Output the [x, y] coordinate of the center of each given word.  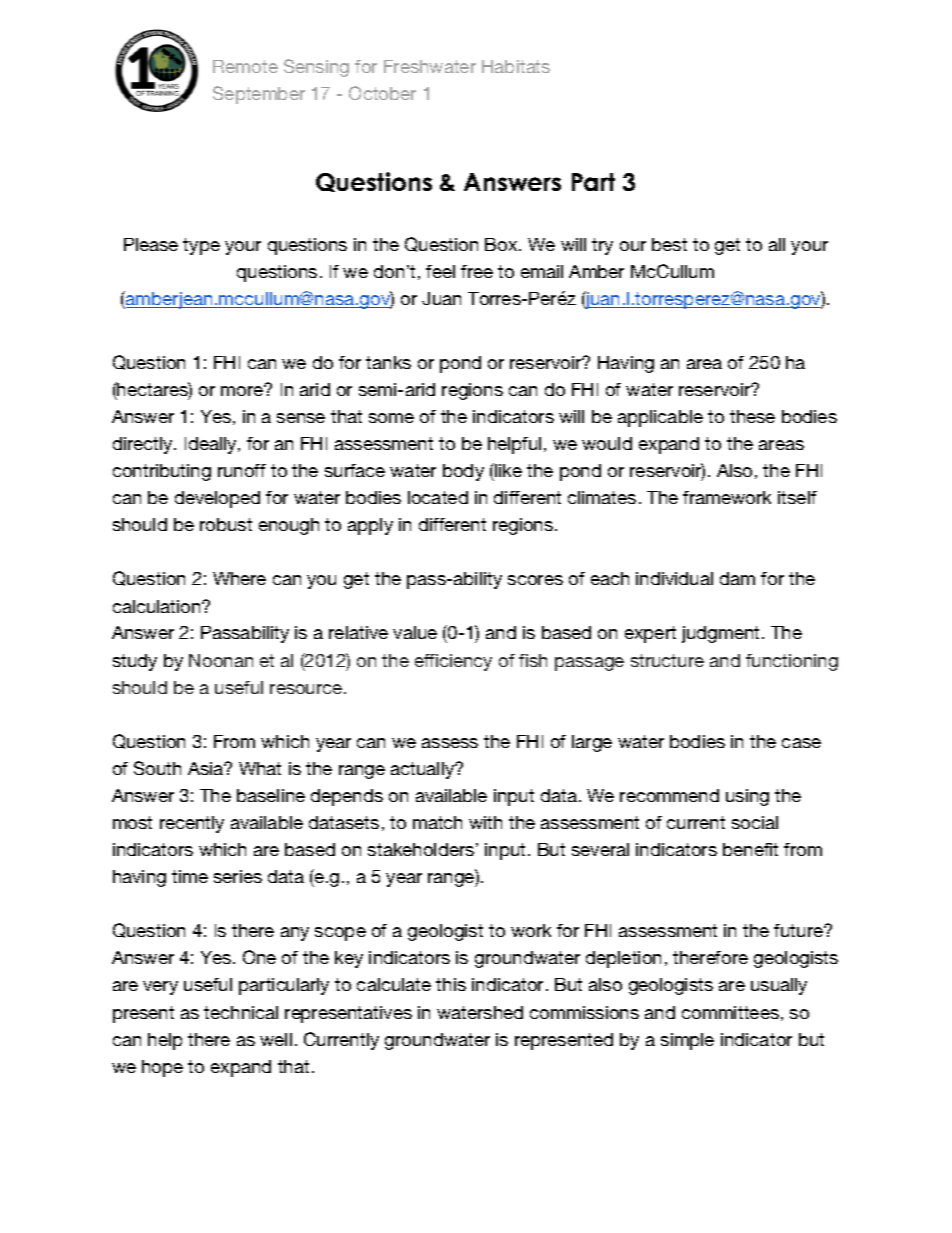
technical [241, 1012]
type [201, 246]
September [259, 95]
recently [192, 824]
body [463, 472]
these [752, 416]
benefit [750, 849]
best [669, 244]
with [485, 822]
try [602, 246]
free [477, 271]
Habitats [516, 66]
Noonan [221, 660]
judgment [722, 634]
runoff [242, 470]
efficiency [453, 662]
